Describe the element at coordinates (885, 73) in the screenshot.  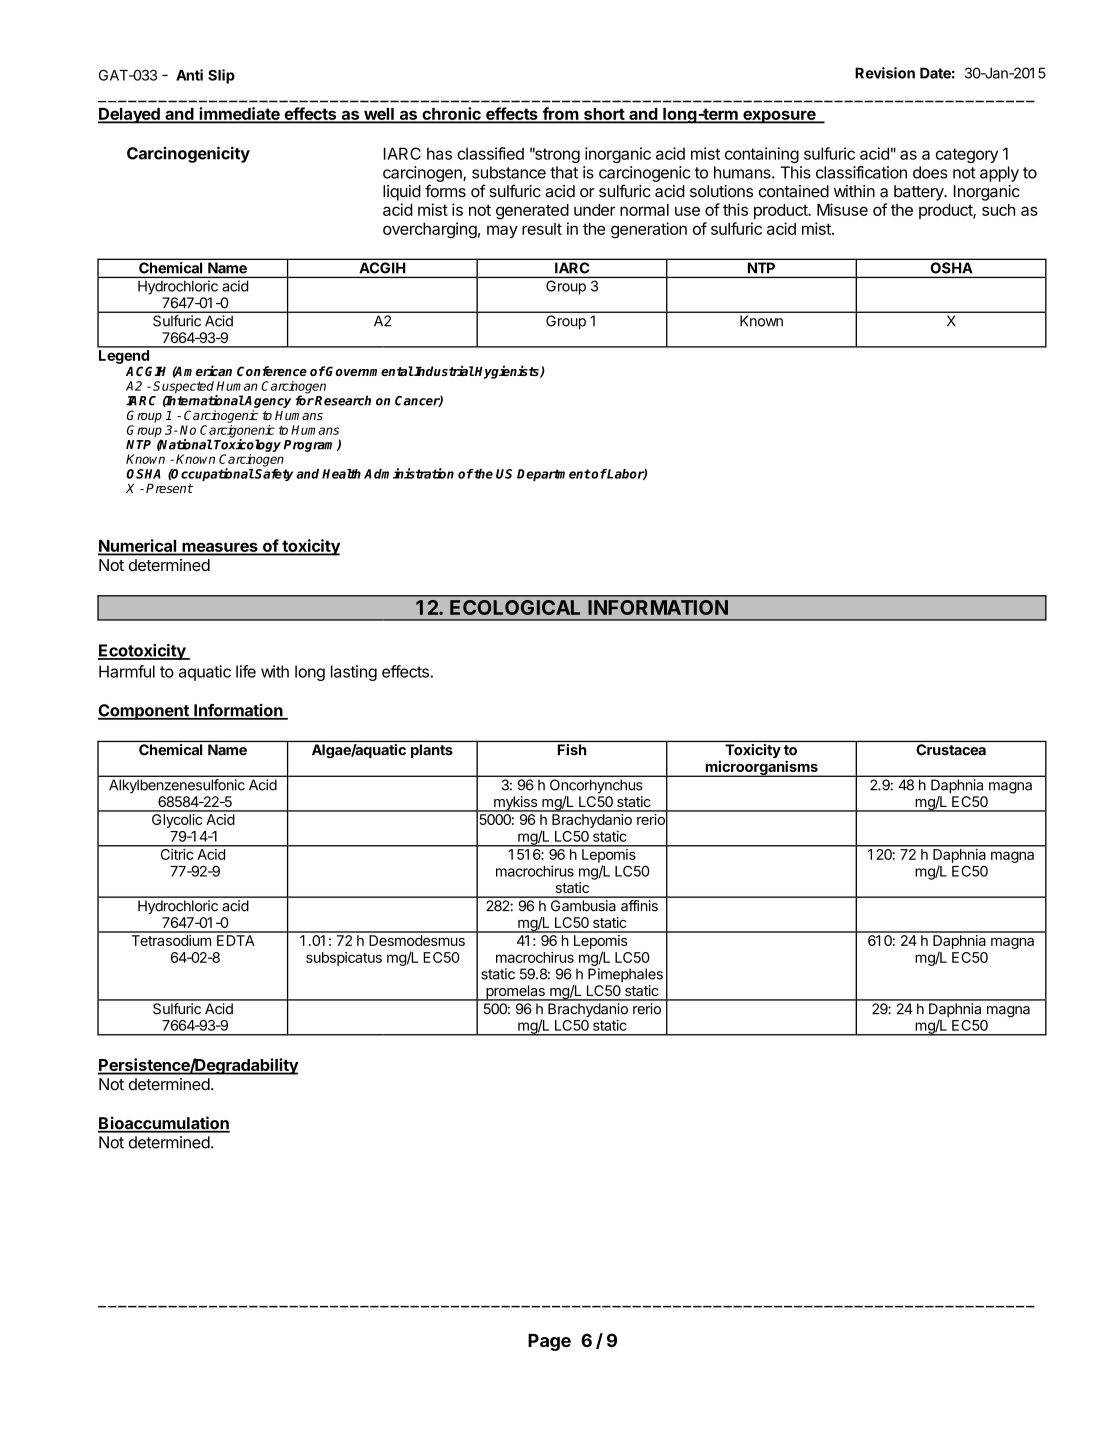
I see `Revision` at that location.
